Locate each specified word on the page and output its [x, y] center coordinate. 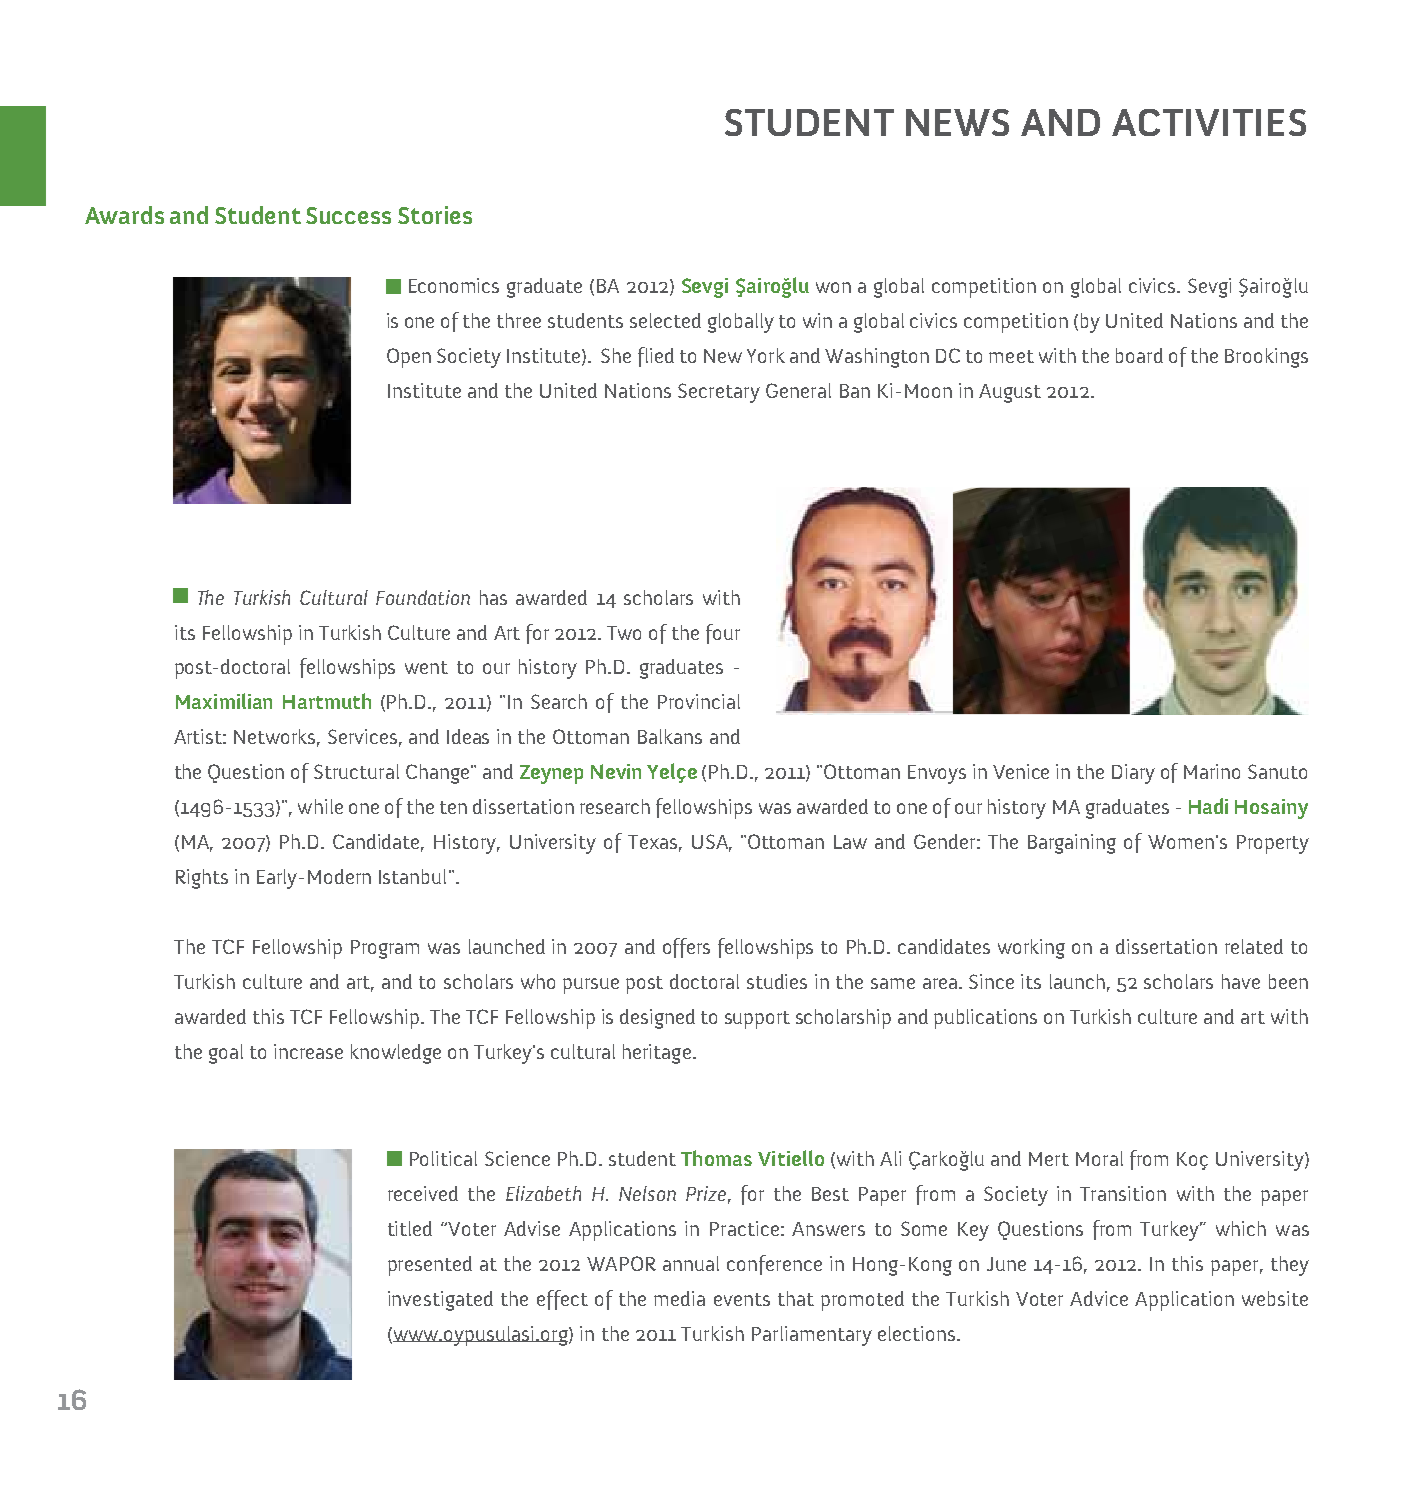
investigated [440, 1301]
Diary [1133, 774]
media [679, 1298]
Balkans [670, 736]
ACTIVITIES [1209, 122]
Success [348, 215]
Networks [276, 738]
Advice [1099, 1298]
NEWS [957, 122]
